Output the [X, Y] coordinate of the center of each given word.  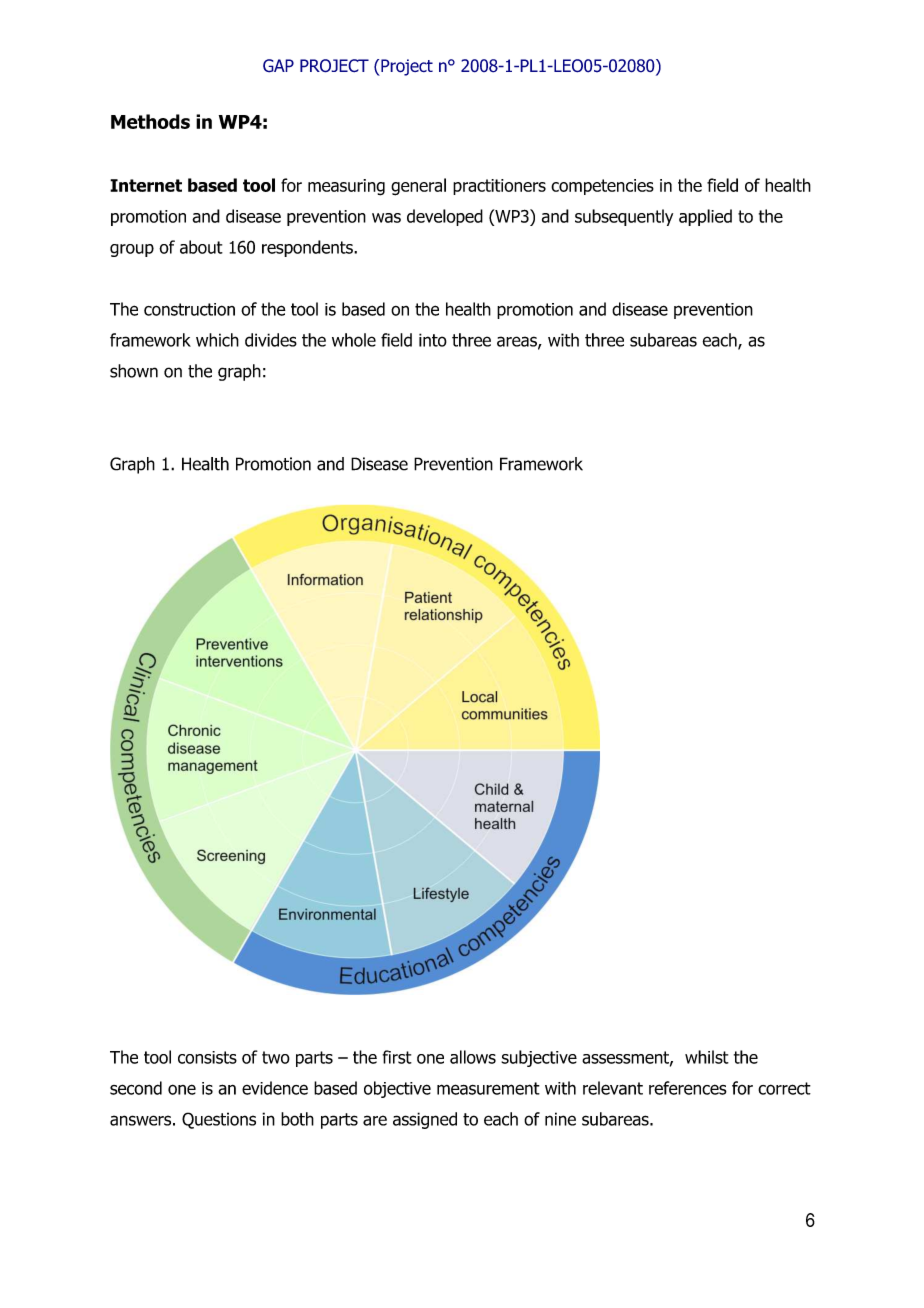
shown [134, 371]
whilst [707, 1057]
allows [473, 1057]
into [433, 340]
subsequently [624, 217]
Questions [219, 1120]
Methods [150, 121]
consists [207, 1057]
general [418, 187]
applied [705, 217]
